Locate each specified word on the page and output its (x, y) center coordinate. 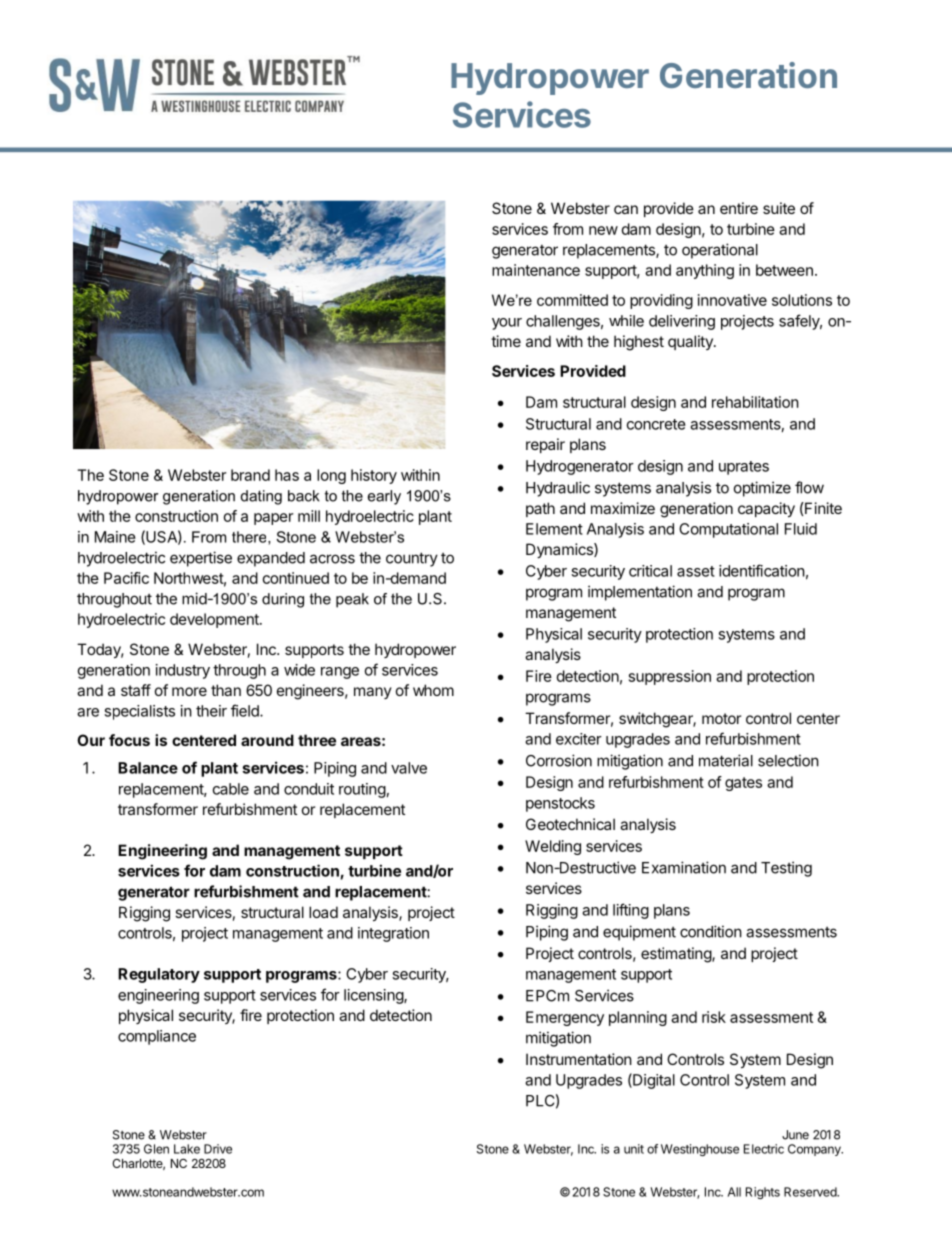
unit (634, 1149)
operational (720, 251)
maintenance (536, 270)
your (507, 324)
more (189, 691)
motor (721, 718)
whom (433, 690)
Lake (187, 1149)
